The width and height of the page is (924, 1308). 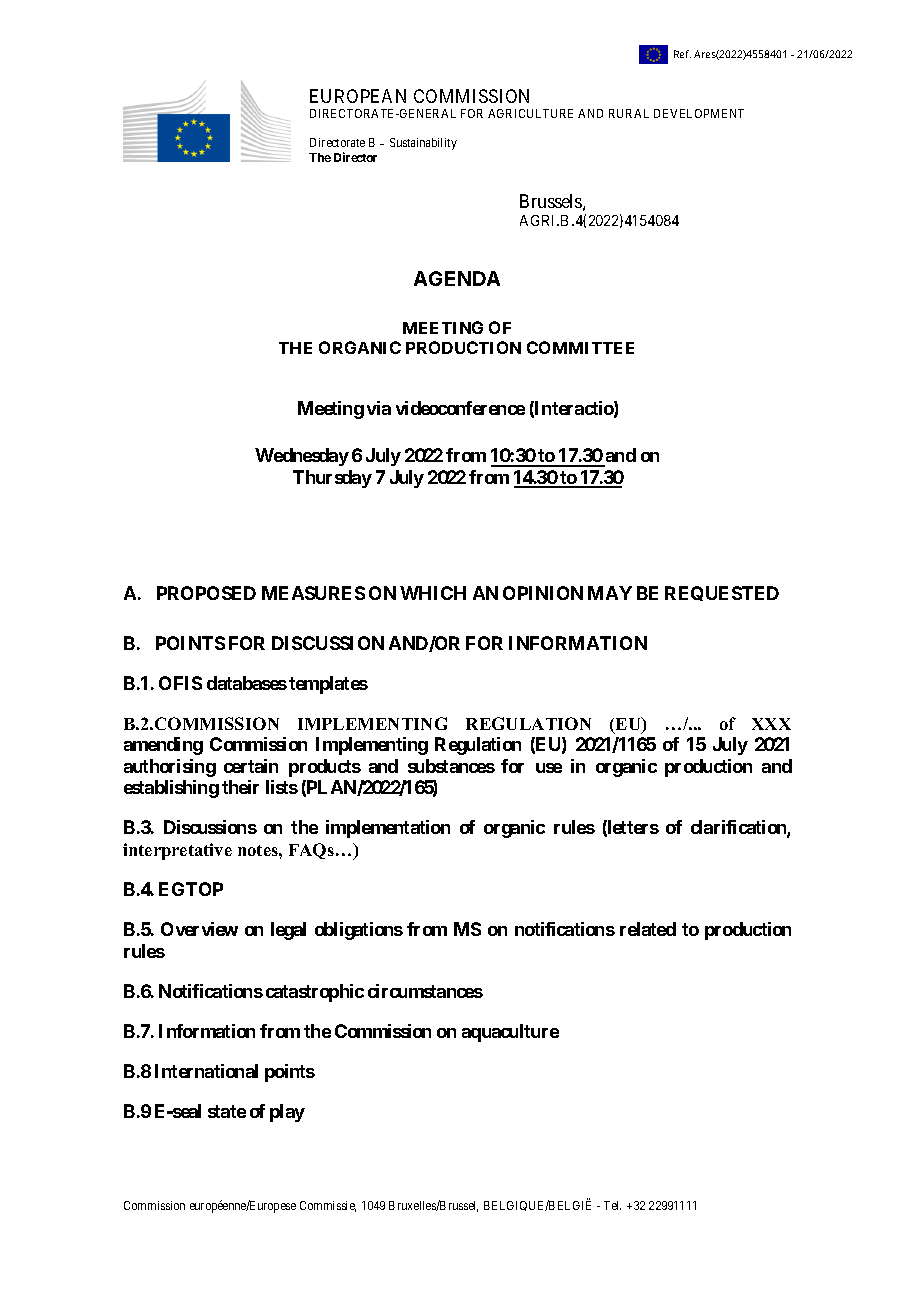 What do you see at coordinates (388, 829) in the page?
I see `implementation` at bounding box center [388, 829].
